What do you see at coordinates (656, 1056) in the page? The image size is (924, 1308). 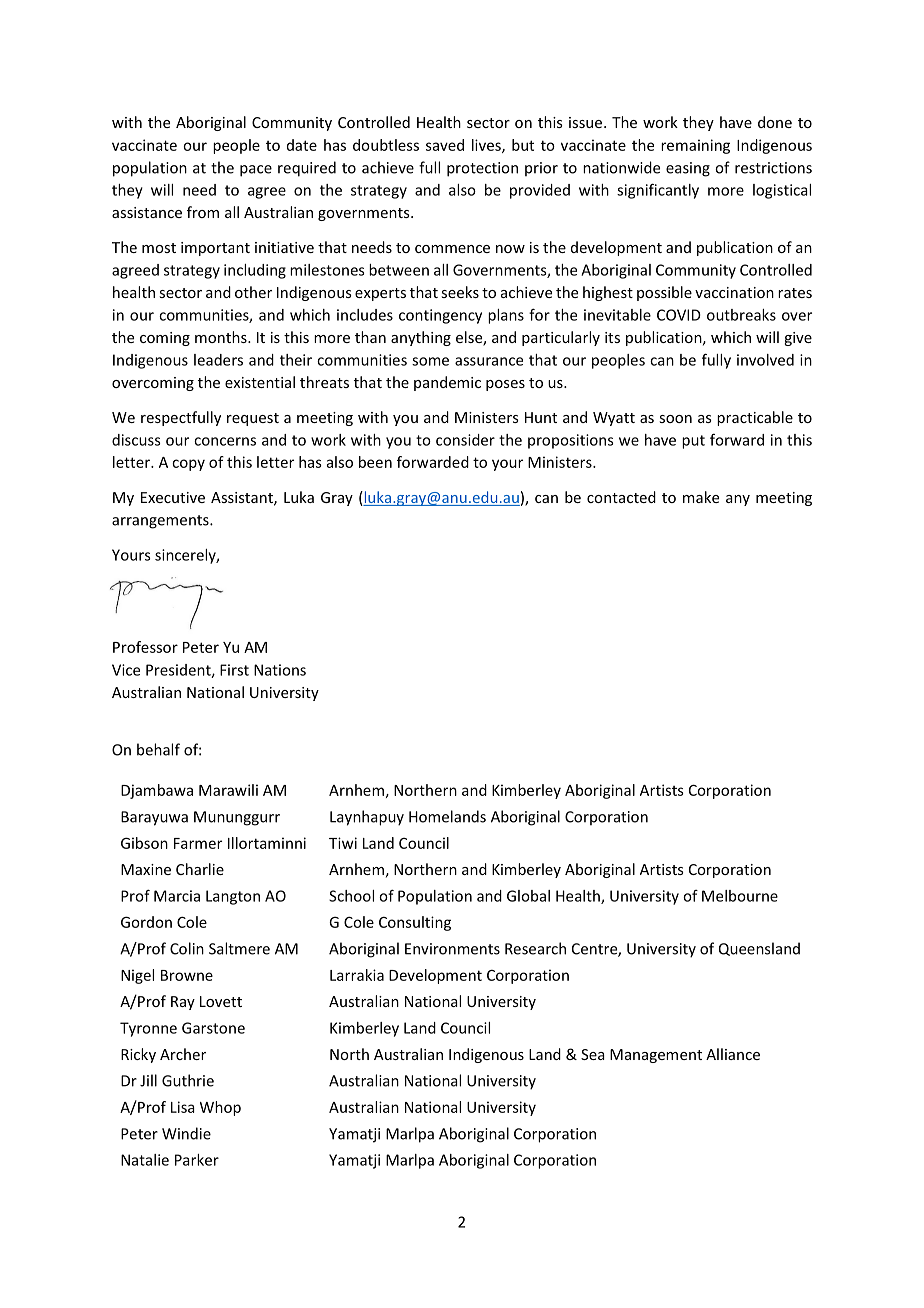 I see `Management` at bounding box center [656, 1056].
